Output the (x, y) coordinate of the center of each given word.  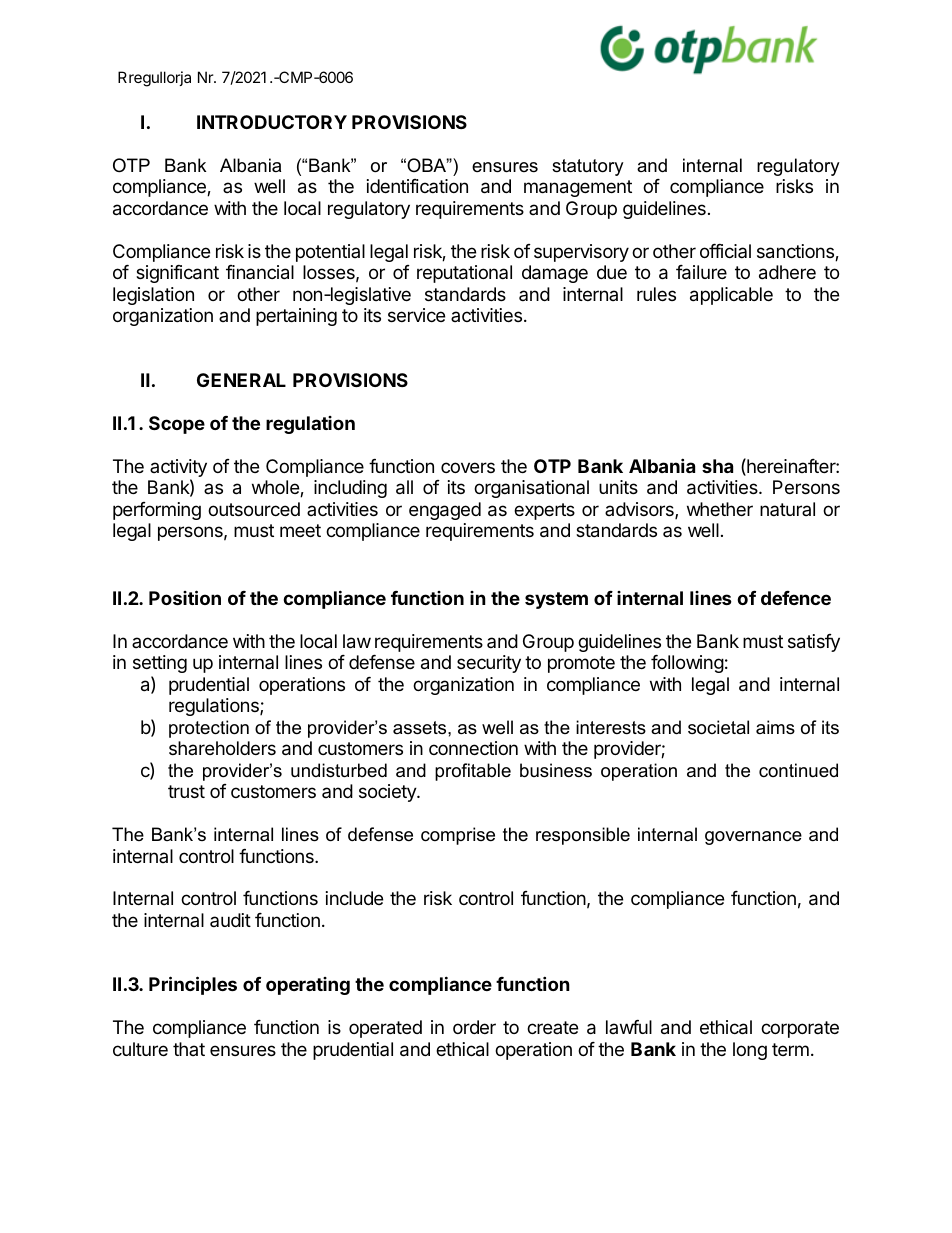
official (725, 251)
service (416, 315)
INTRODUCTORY (272, 122)
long (750, 1051)
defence (796, 598)
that (189, 1049)
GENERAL (241, 380)
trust (186, 791)
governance (753, 838)
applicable (731, 296)
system (556, 600)
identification (417, 186)
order (474, 1027)
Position (185, 597)
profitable (473, 772)
